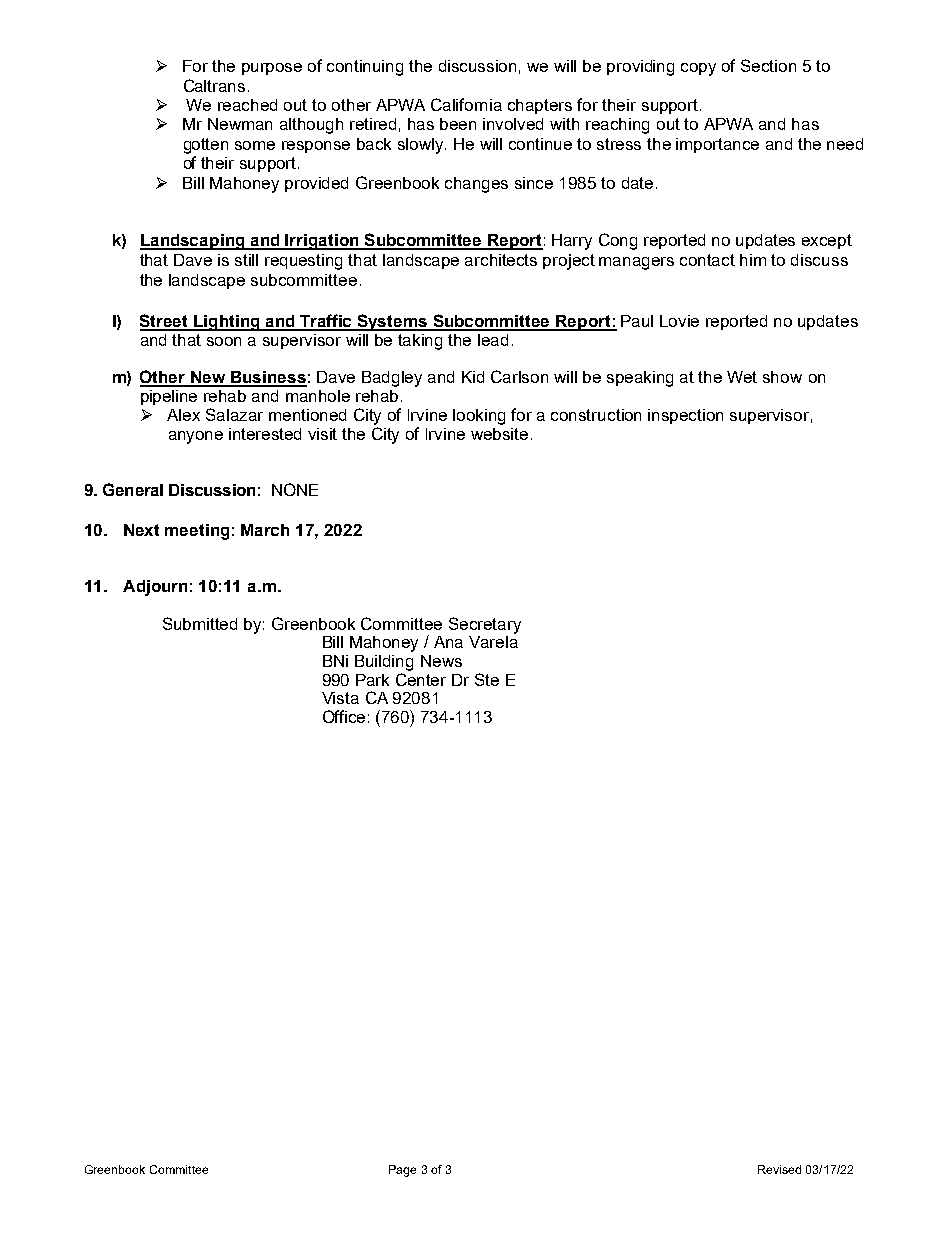  I want to click on Section, so click(768, 65).
